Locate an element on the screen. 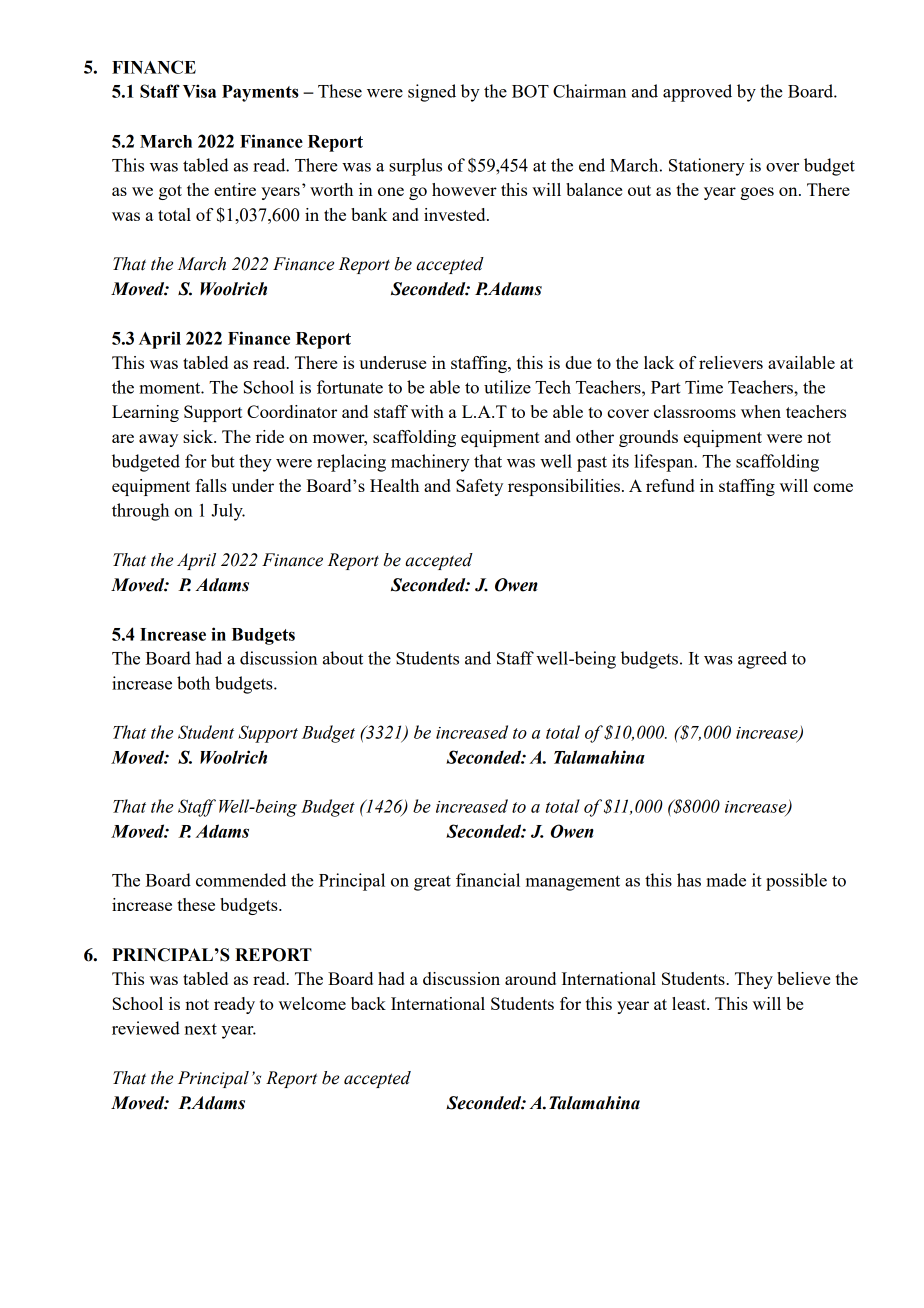 This screenshot has height=1308, width=924. approved is located at coordinates (697, 93).
